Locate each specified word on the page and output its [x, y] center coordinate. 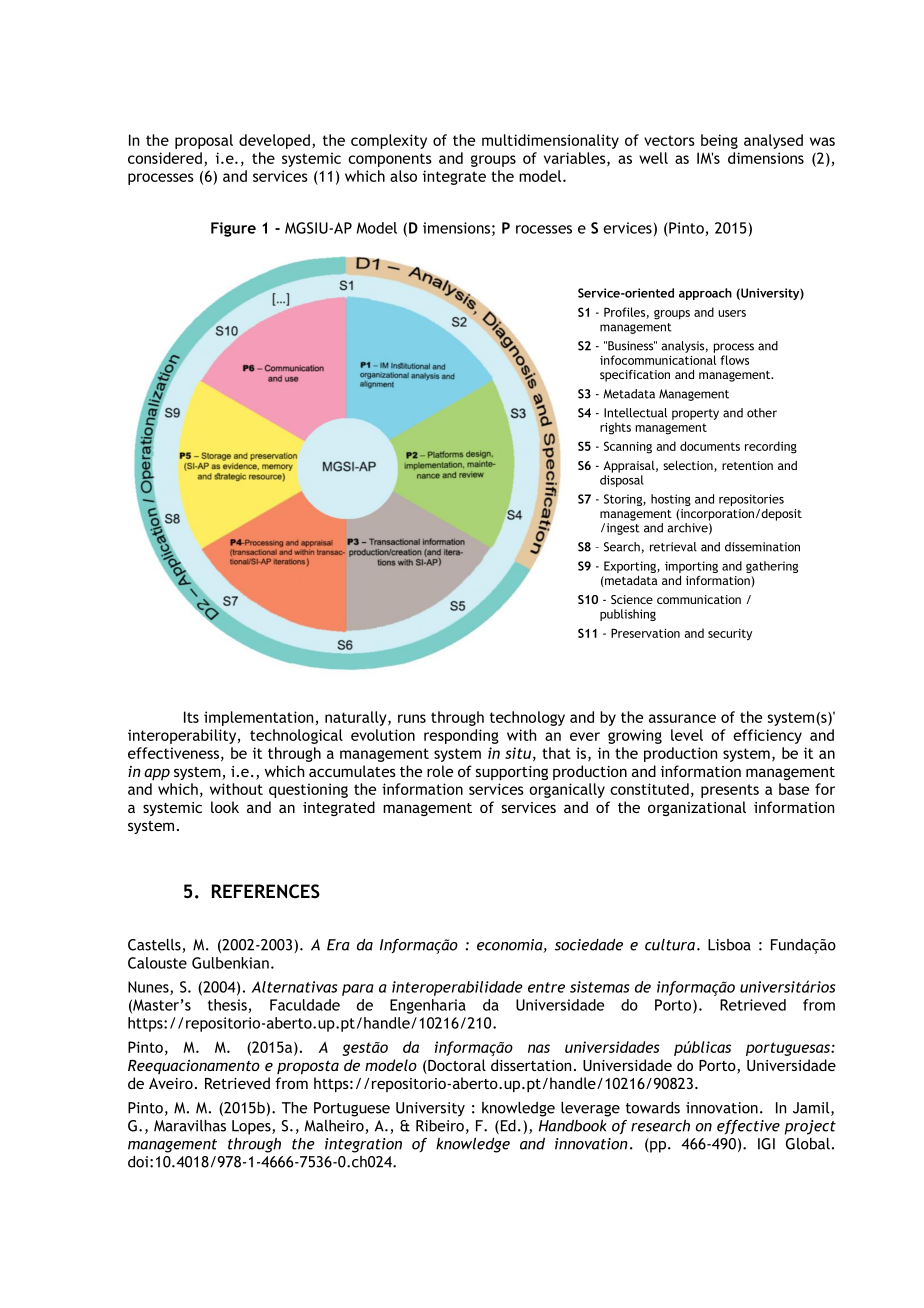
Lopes [252, 1127]
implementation [258, 718]
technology [527, 718]
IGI [766, 1144]
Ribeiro [440, 1126]
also [403, 176]
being [719, 141]
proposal [204, 141]
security [730, 635]
